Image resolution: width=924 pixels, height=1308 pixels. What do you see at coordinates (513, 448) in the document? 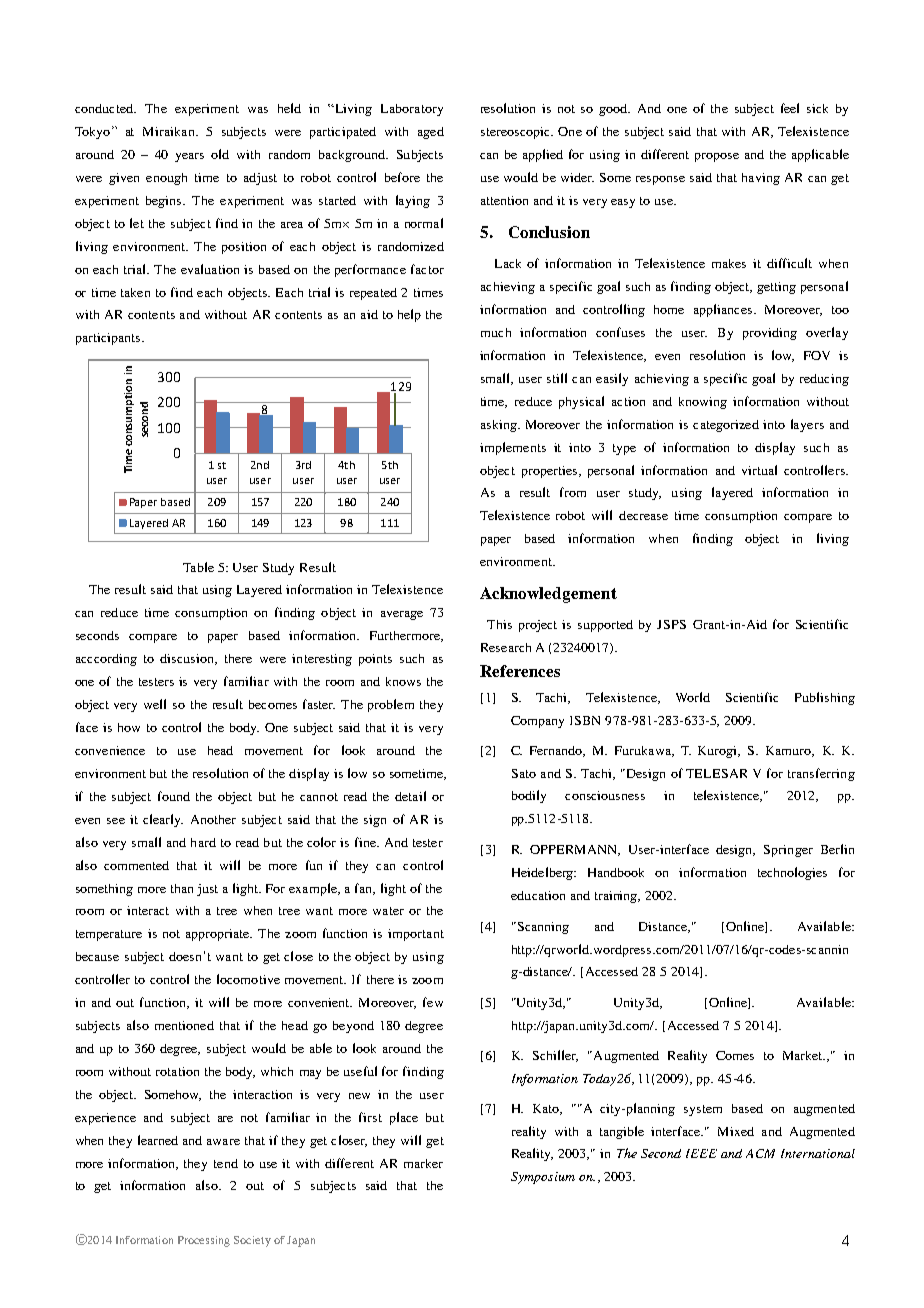
I see `implements` at bounding box center [513, 448].
